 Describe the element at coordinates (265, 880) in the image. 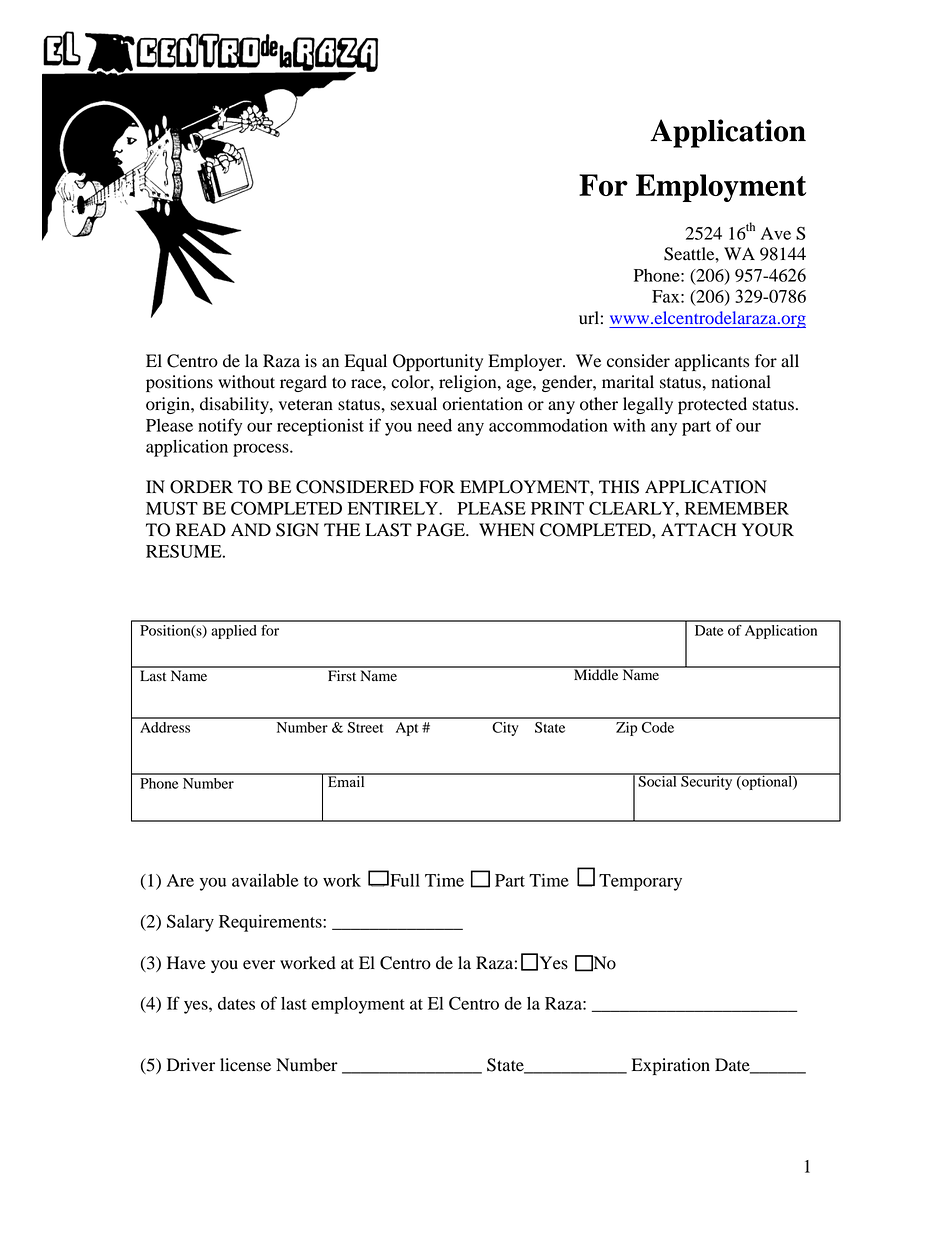

I see `available` at that location.
